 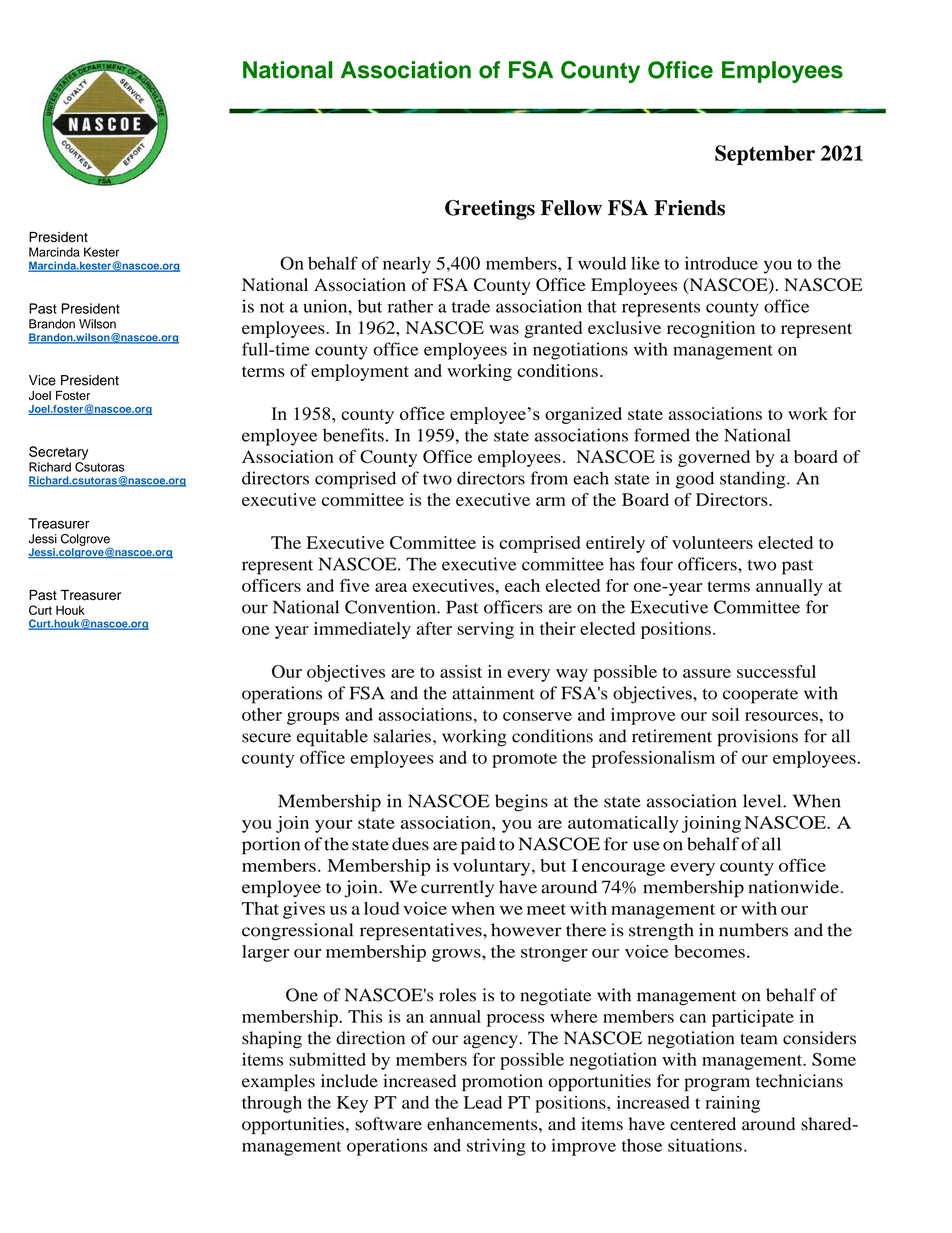 I want to click on dues, so click(x=410, y=844).
